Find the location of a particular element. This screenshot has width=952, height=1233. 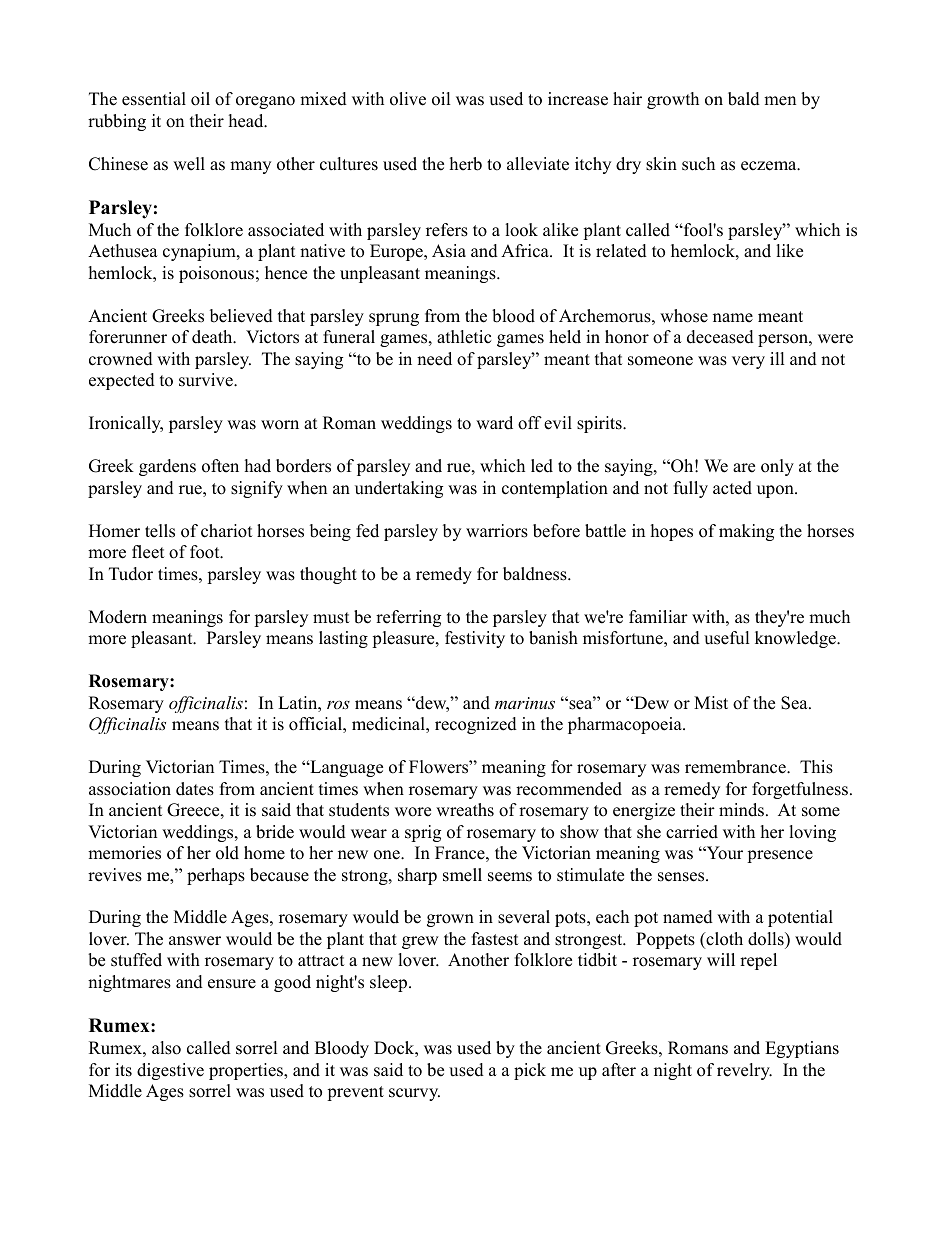

such is located at coordinates (698, 164).
